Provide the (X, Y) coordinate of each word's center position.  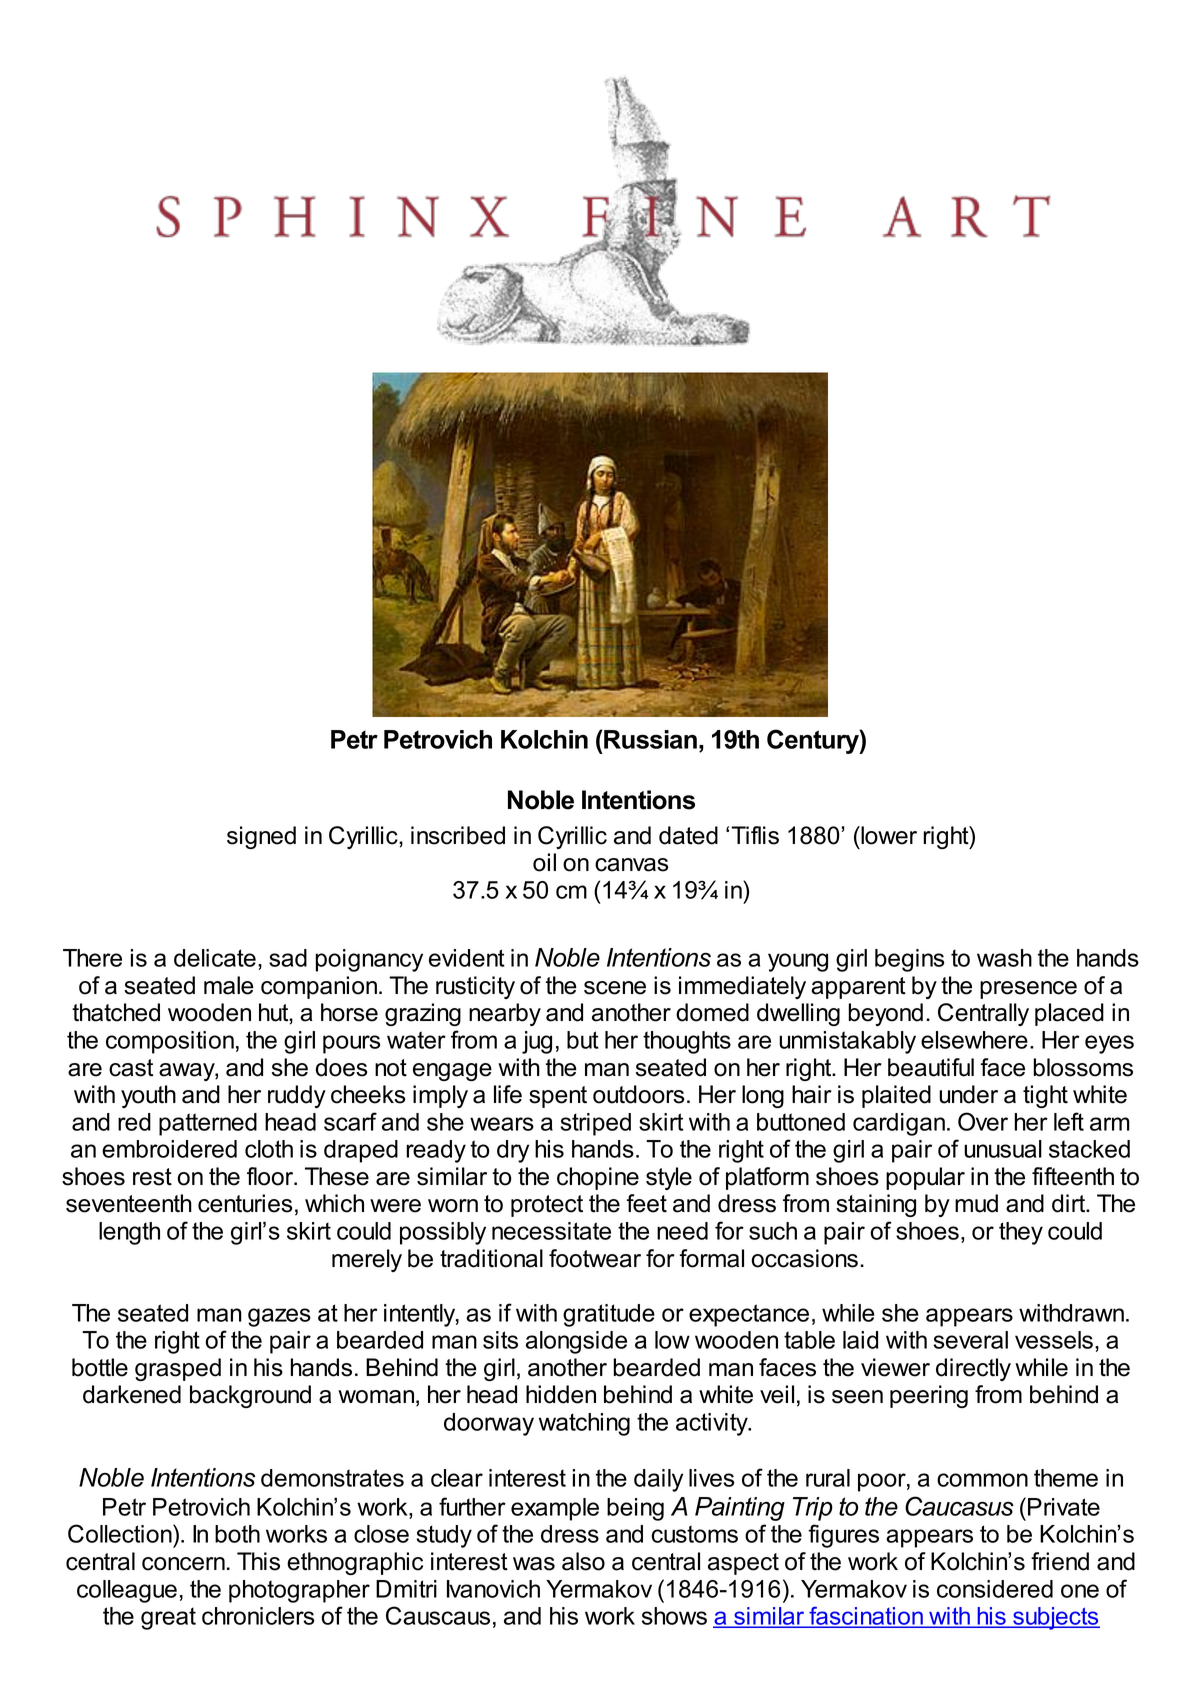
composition (170, 1042)
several (970, 1340)
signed (261, 837)
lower (888, 835)
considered (995, 1589)
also (583, 1561)
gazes (279, 1317)
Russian (649, 739)
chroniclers (258, 1616)
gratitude (609, 1315)
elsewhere (974, 1040)
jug (537, 1042)
